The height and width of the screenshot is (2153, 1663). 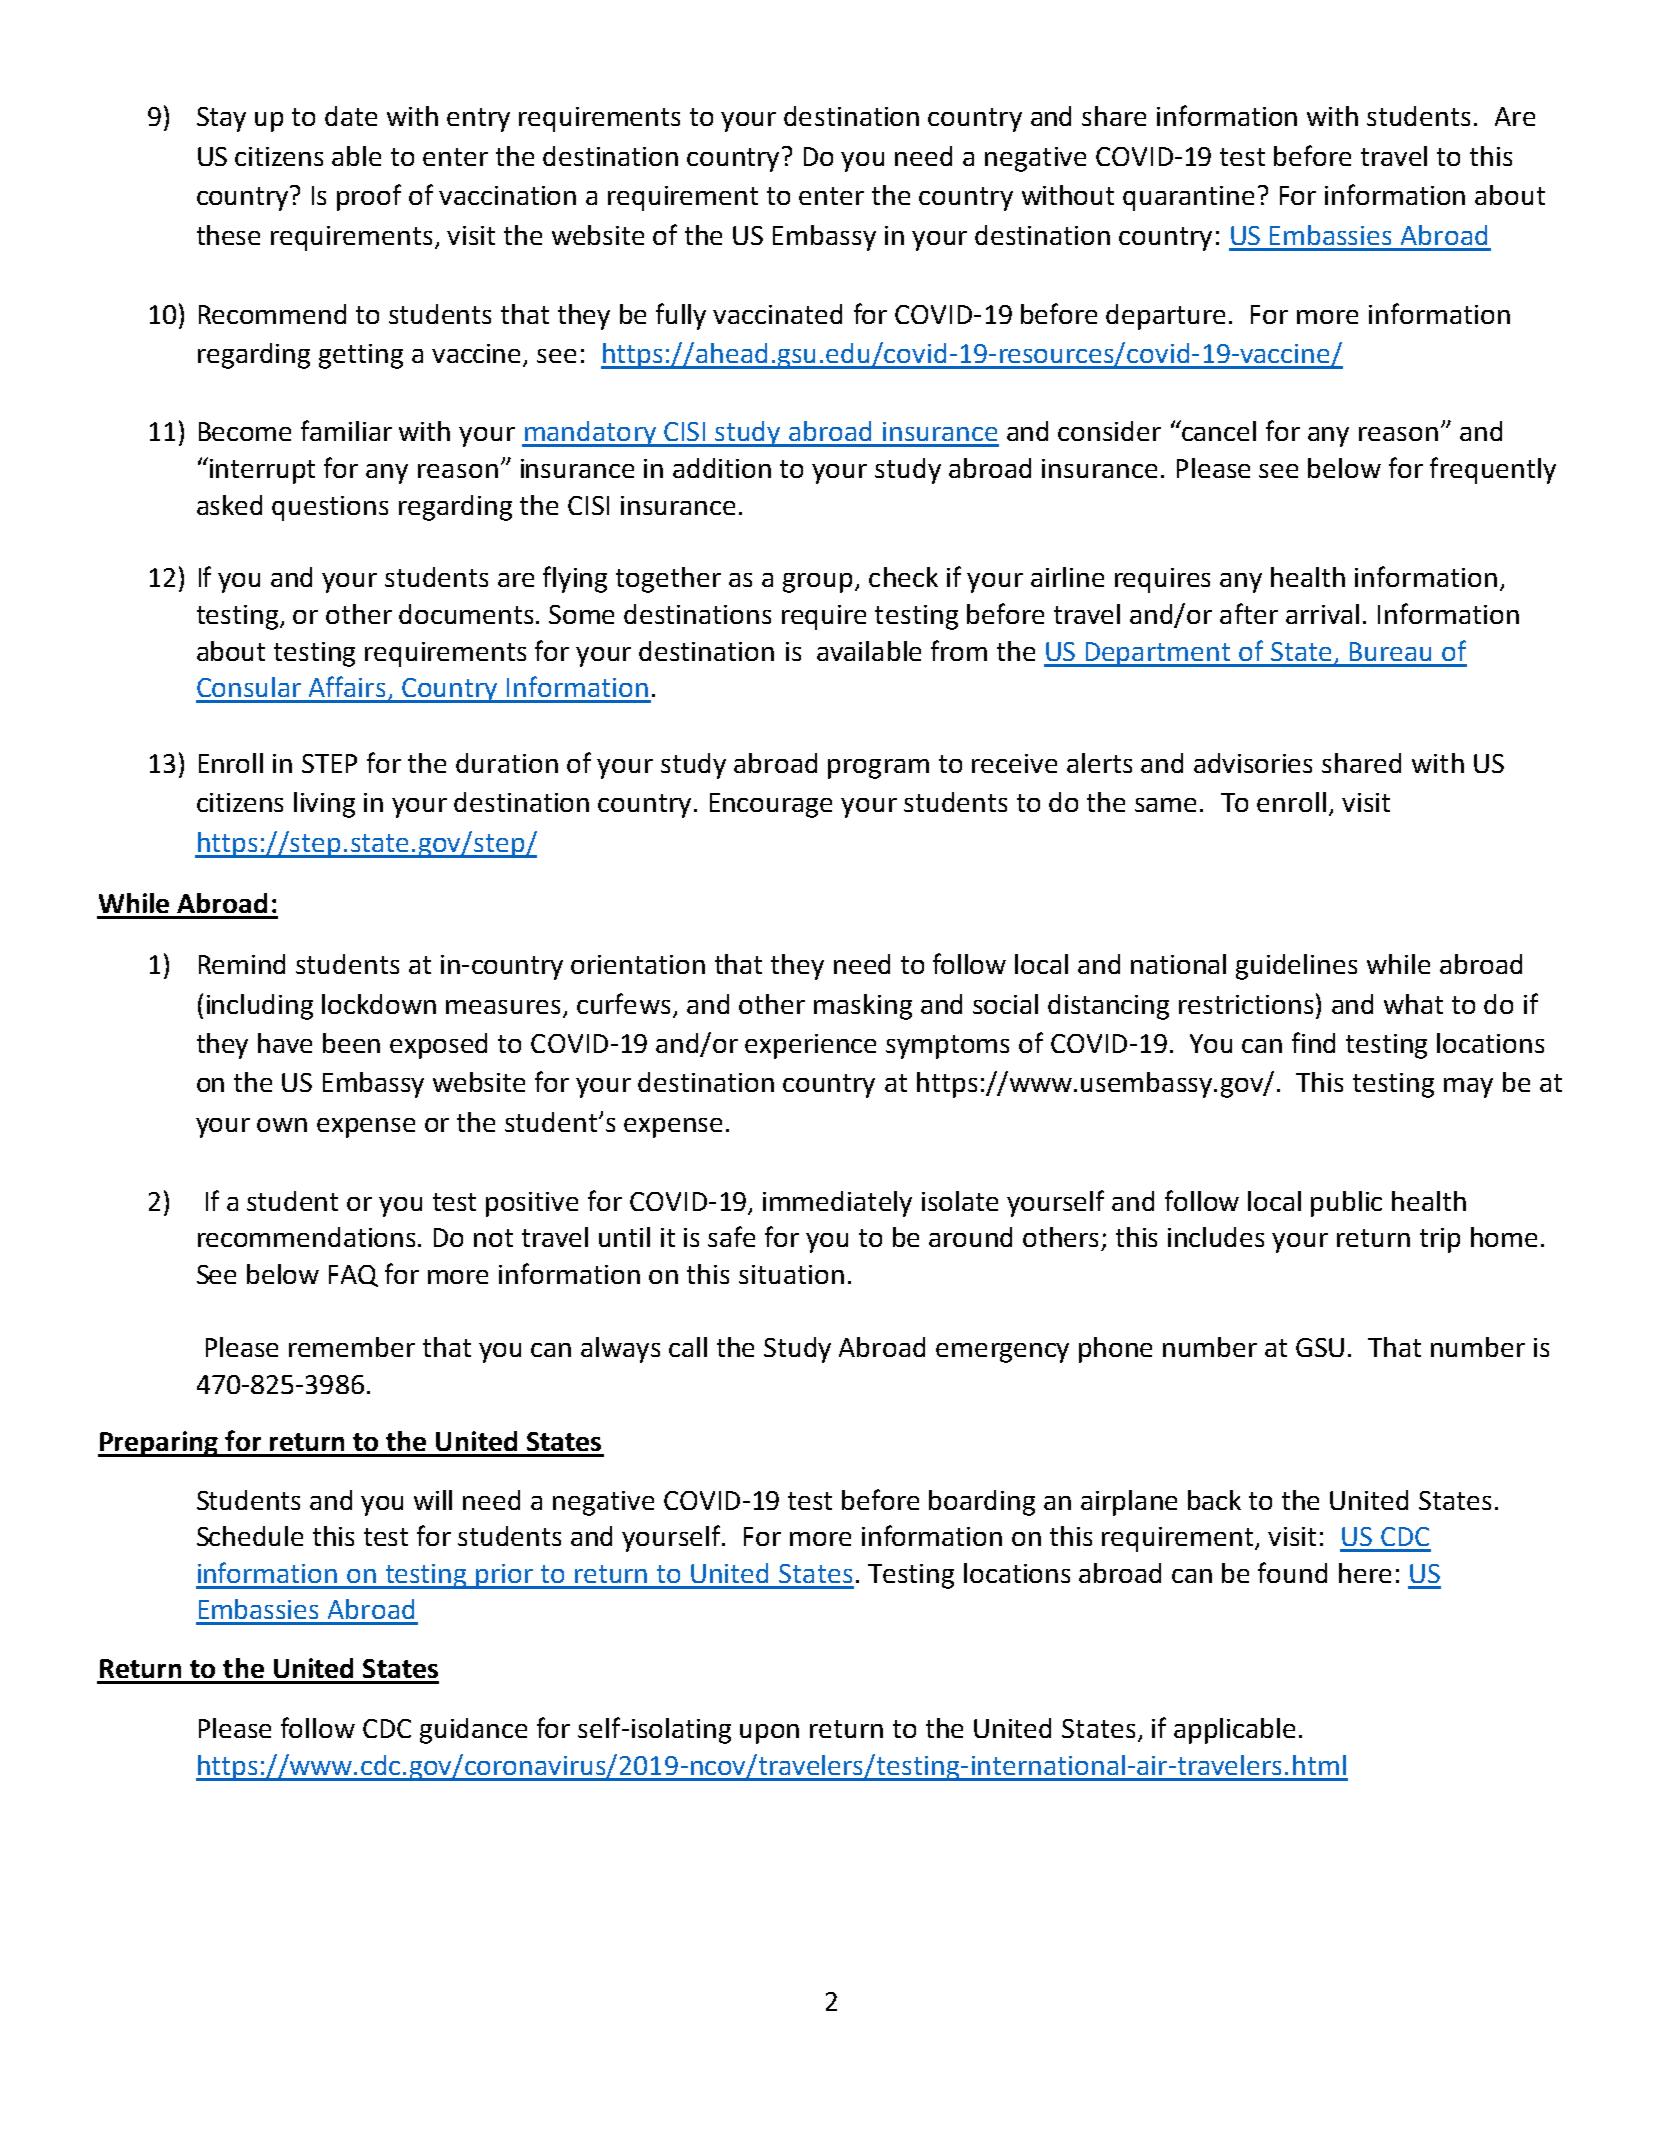 I want to click on arrival, so click(x=1322, y=614).
